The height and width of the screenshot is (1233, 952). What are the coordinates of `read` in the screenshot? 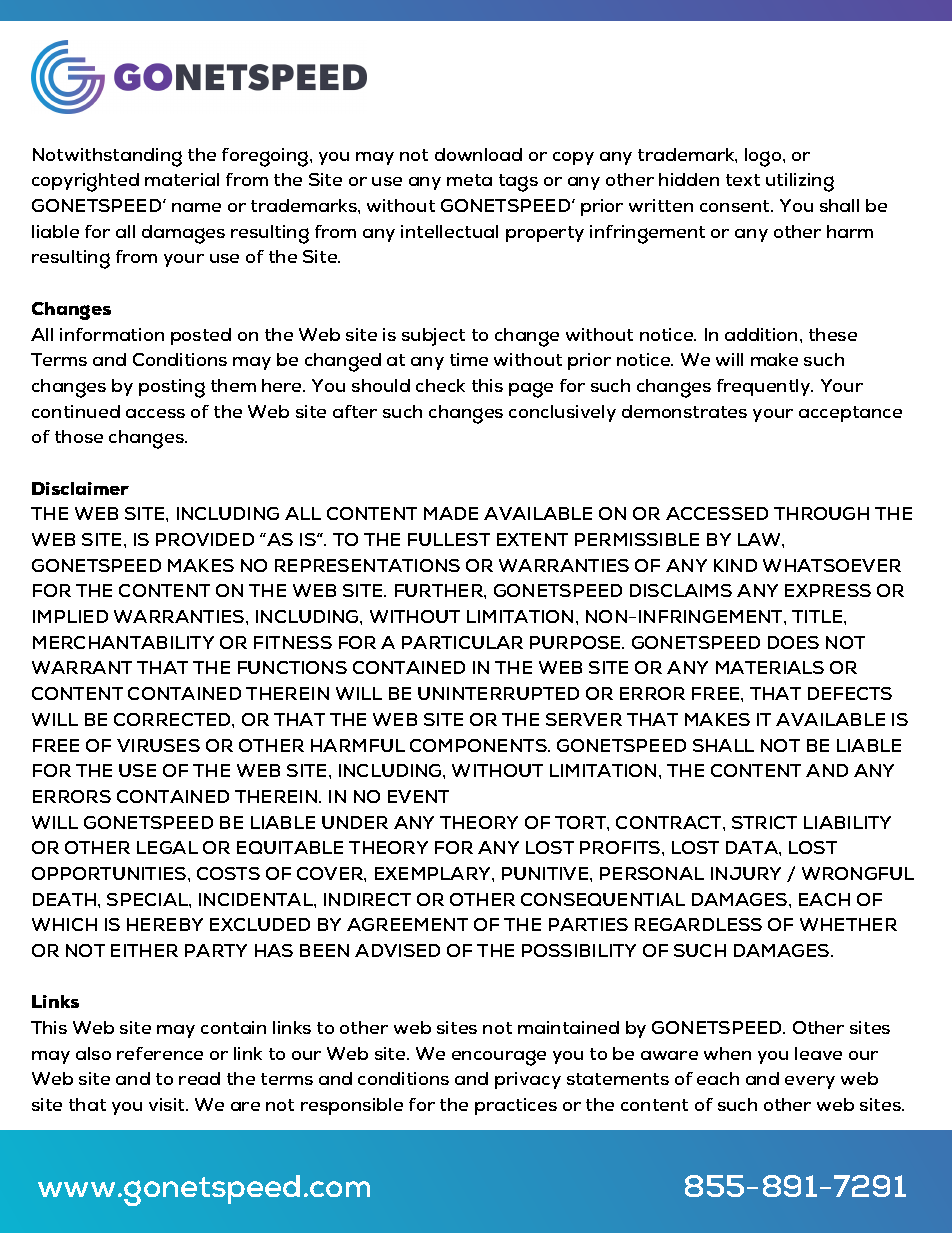 It's located at (199, 1078).
